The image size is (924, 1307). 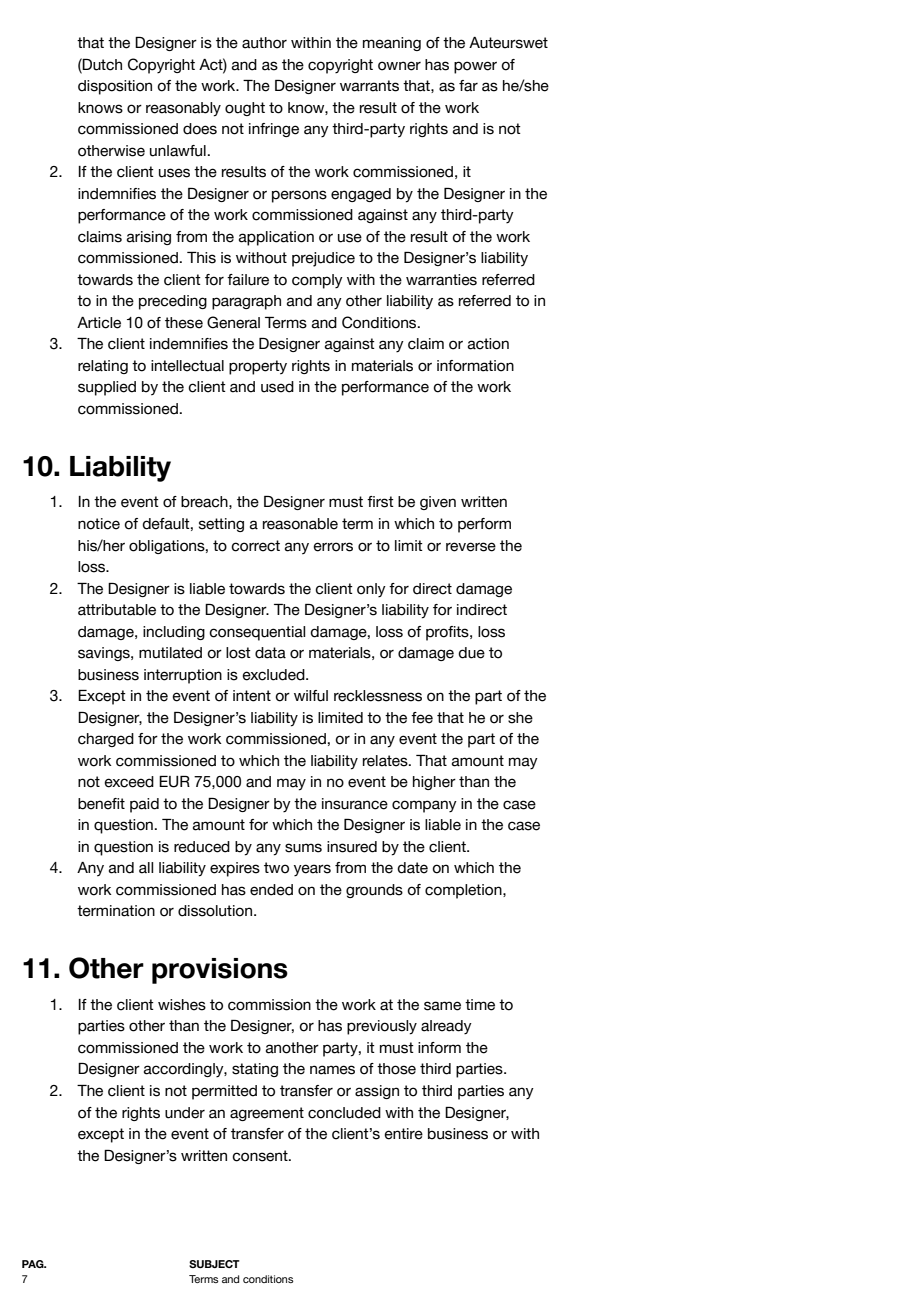 I want to click on date, so click(x=412, y=868).
